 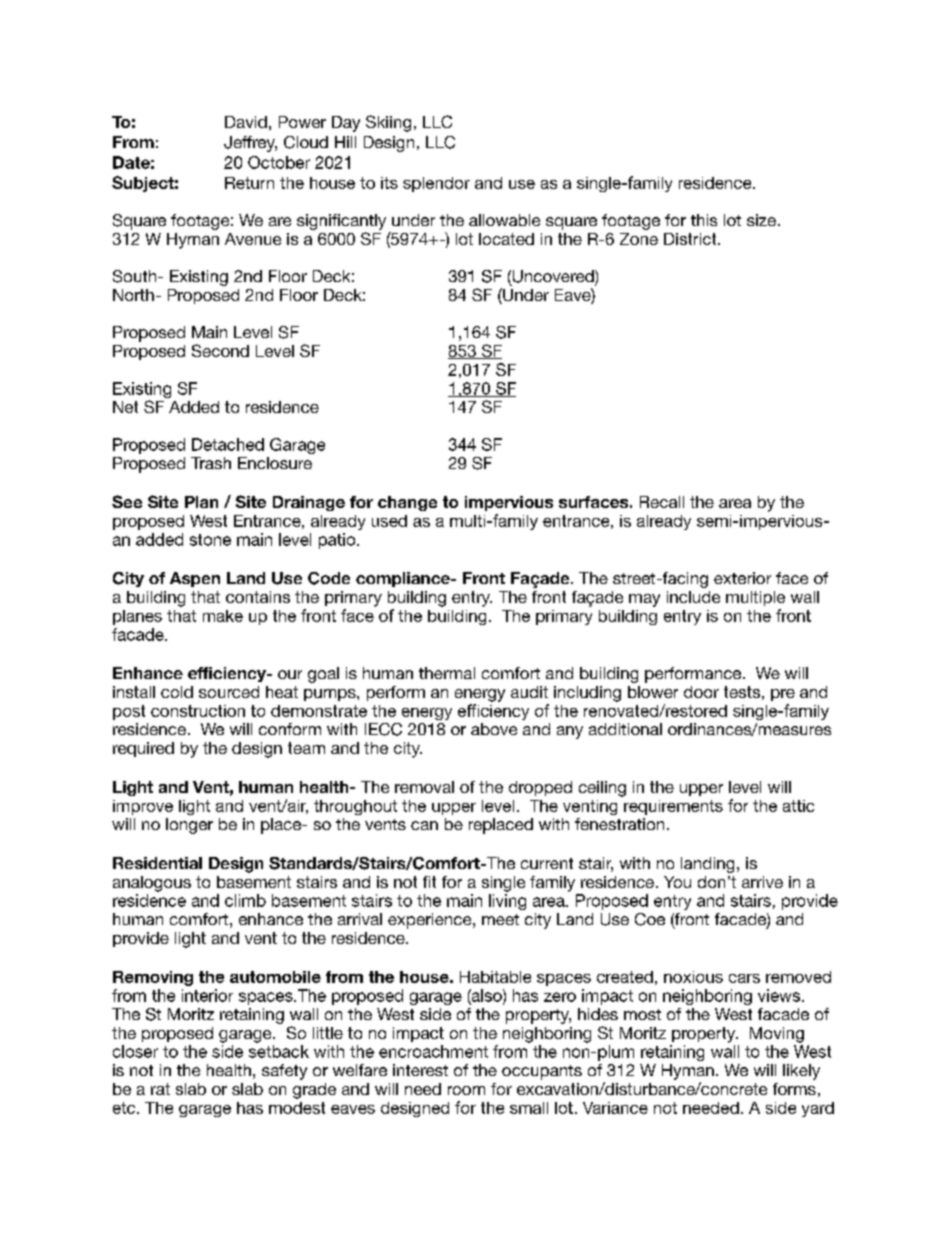 I want to click on size, so click(x=761, y=220).
